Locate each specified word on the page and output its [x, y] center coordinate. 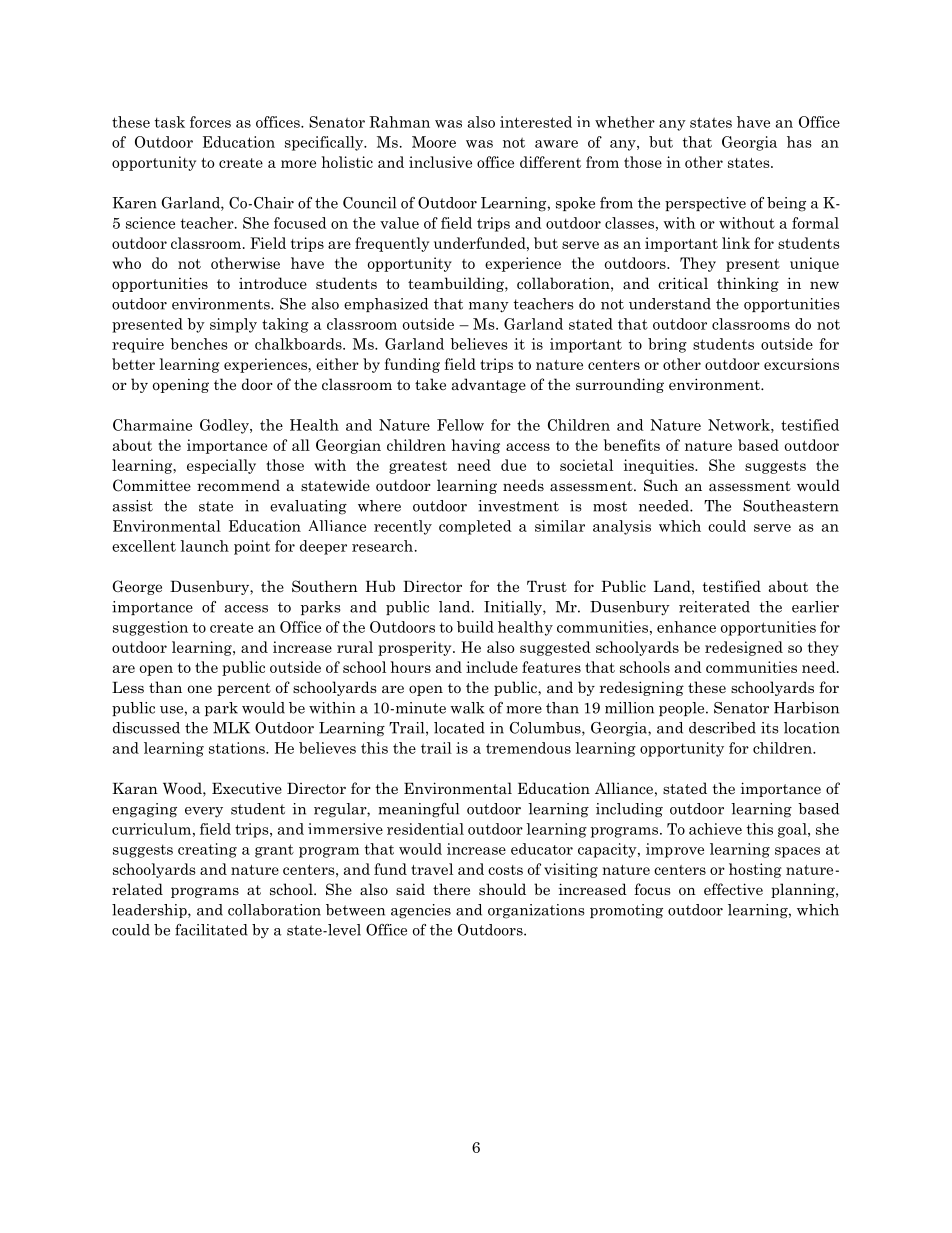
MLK [231, 728]
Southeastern [791, 506]
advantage [489, 385]
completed [475, 527]
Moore [434, 142]
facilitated [211, 930]
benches [199, 344]
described [722, 728]
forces [210, 122]
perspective [705, 204]
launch [204, 546]
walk [467, 708]
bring [667, 345]
